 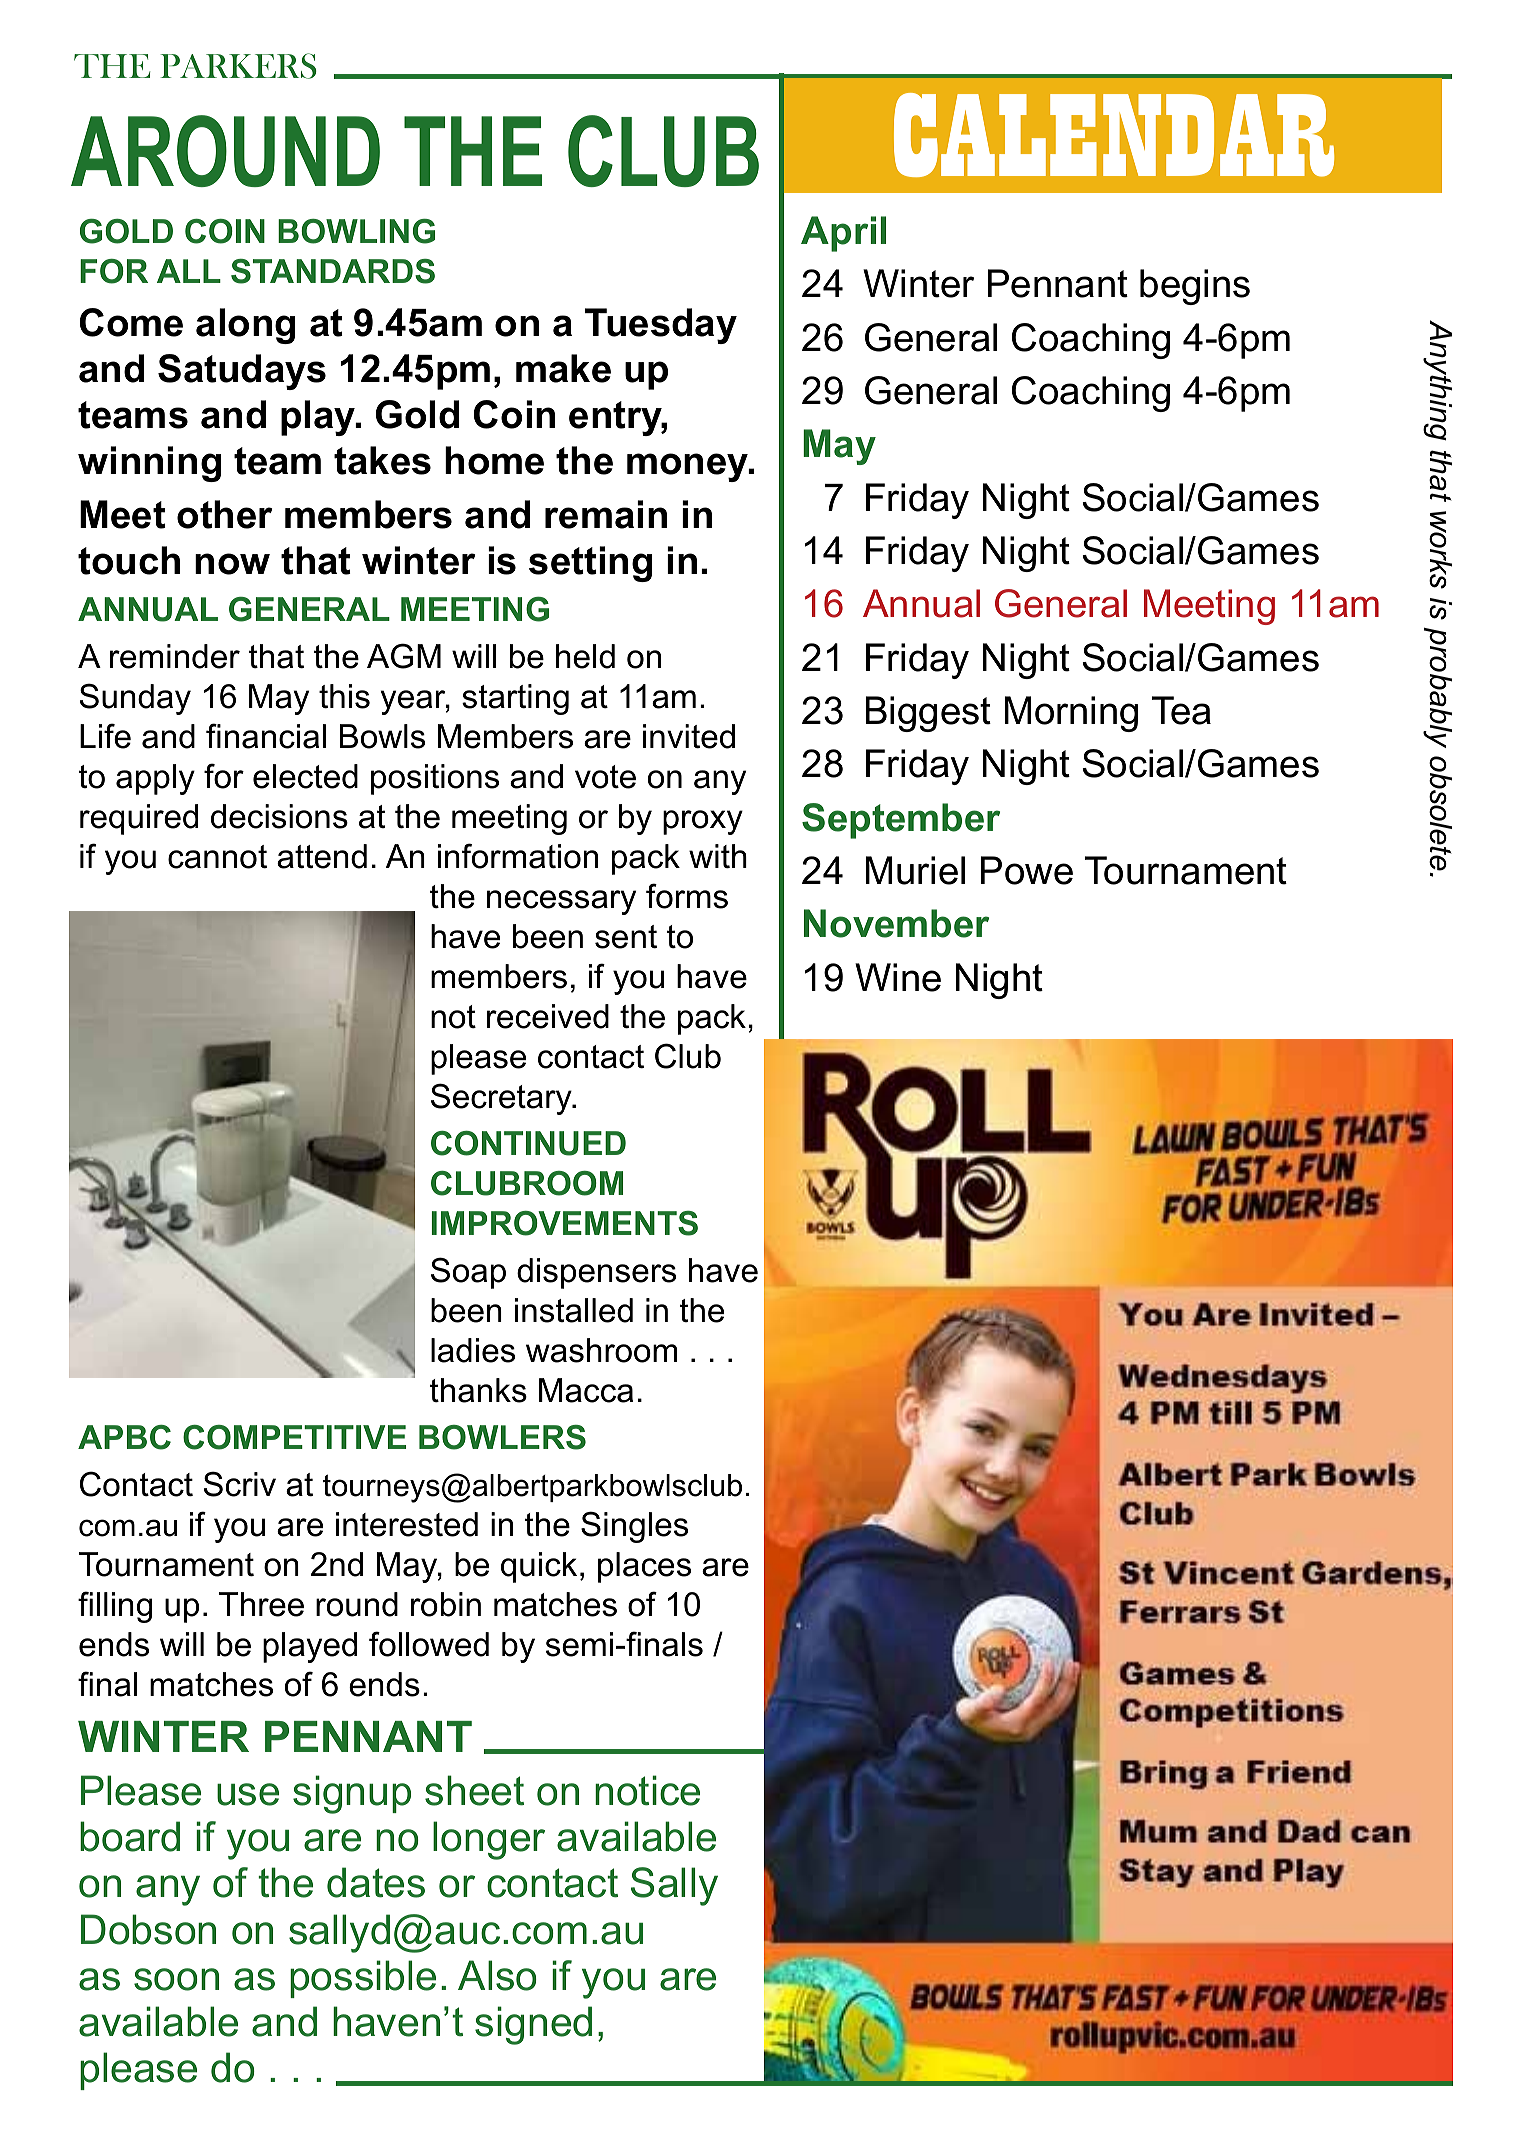 What do you see at coordinates (238, 66) in the page?
I see `PARKERS` at bounding box center [238, 66].
